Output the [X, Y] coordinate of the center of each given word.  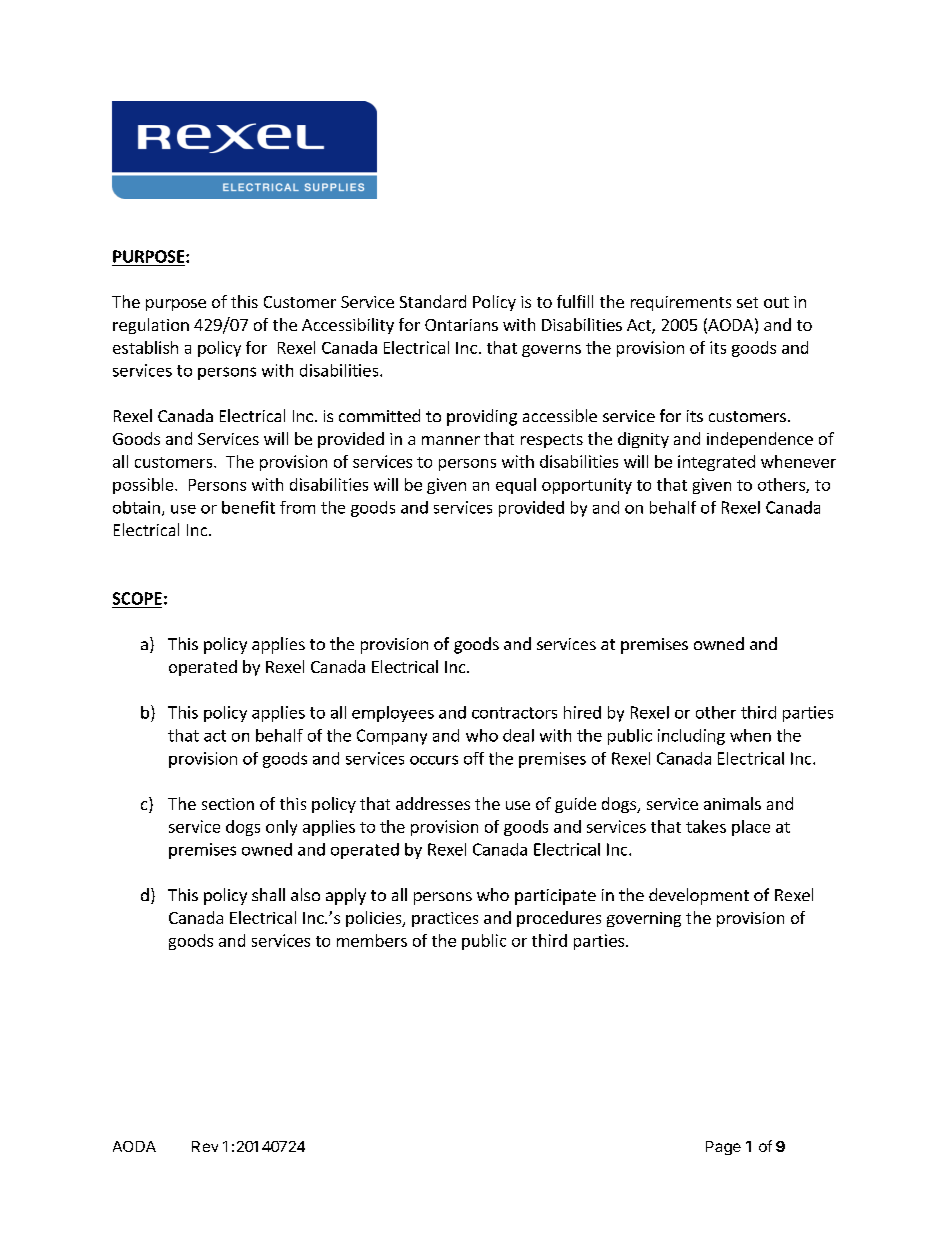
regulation [151, 326]
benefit [248, 507]
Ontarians [461, 325]
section [228, 804]
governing [644, 919]
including [691, 737]
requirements [681, 303]
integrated [716, 463]
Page [723, 1148]
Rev [205, 1146]
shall [268, 894]
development [699, 896]
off [474, 758]
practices [445, 919]
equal [516, 486]
